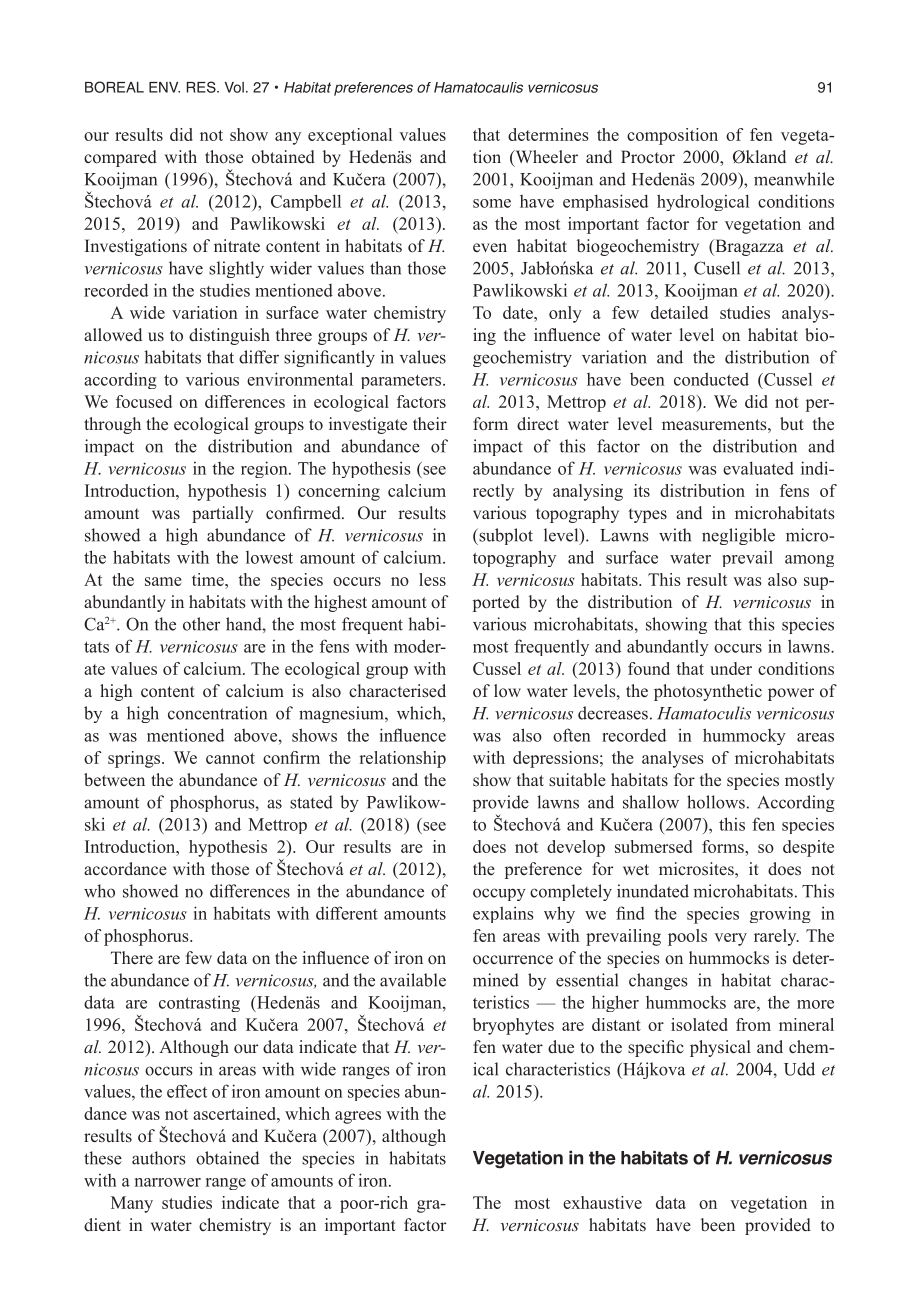  I want to click on narrower, so click(168, 1182).
